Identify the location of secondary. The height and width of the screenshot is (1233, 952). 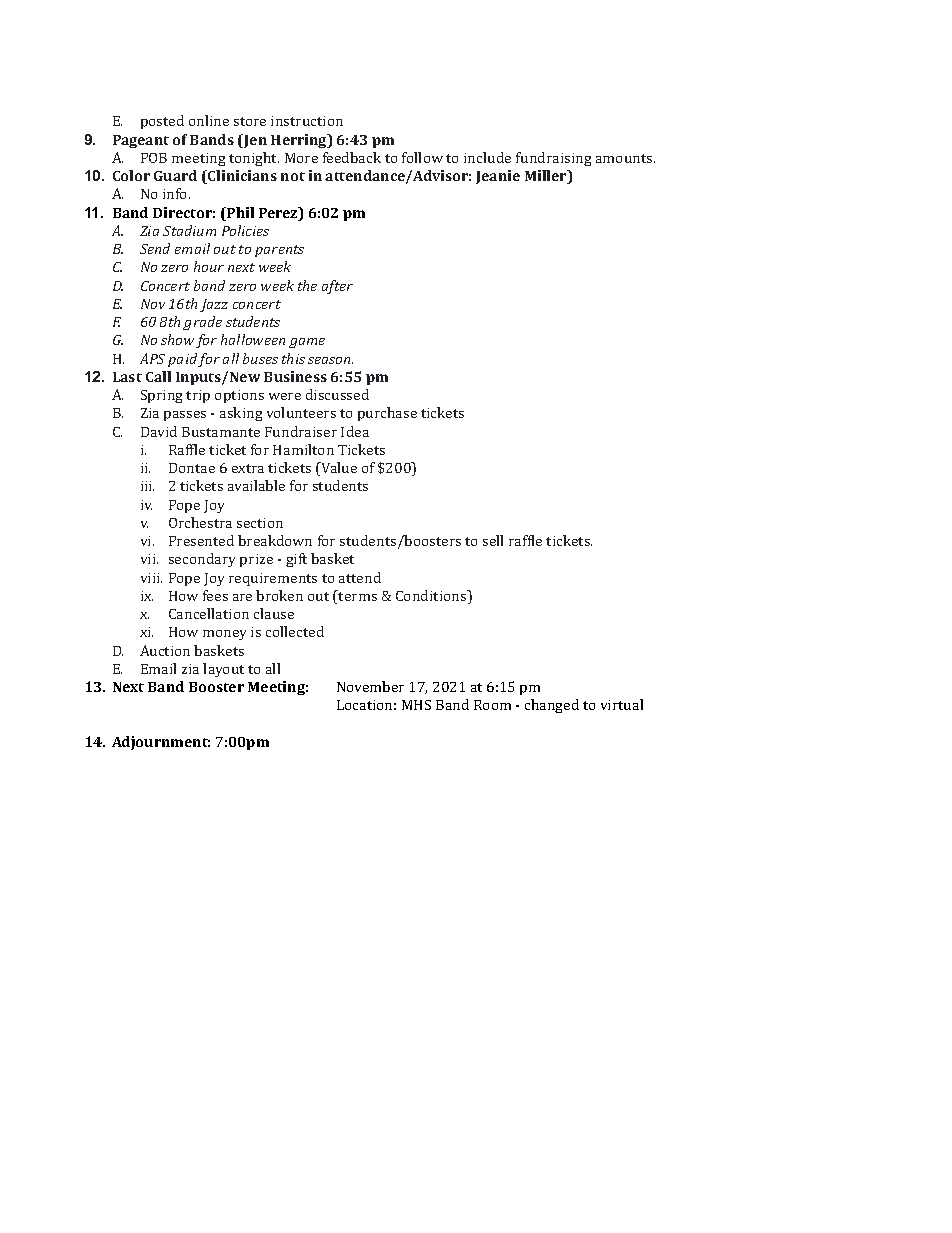
(202, 560).
